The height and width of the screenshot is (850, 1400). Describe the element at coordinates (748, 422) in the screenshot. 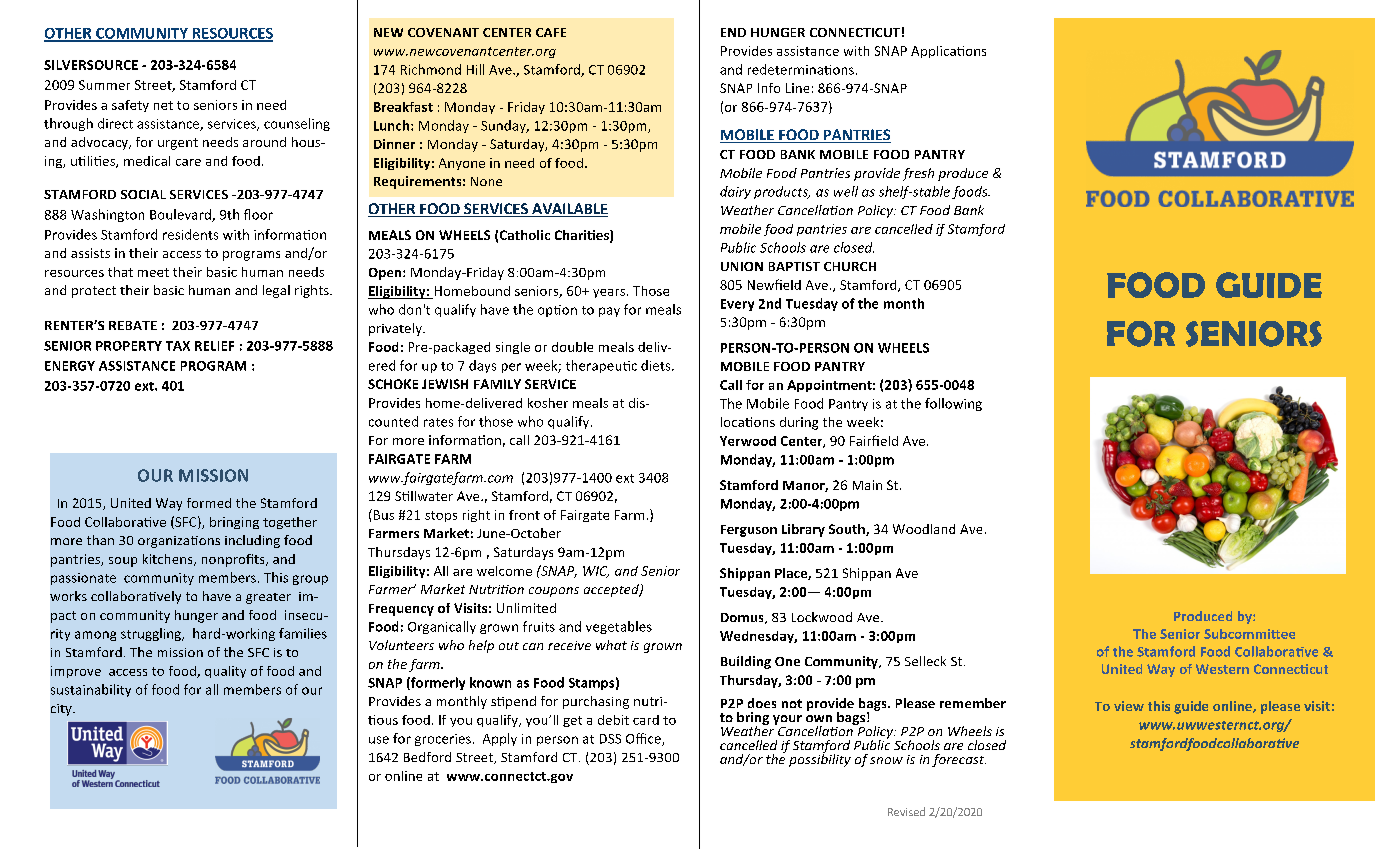

I see `locations` at that location.
